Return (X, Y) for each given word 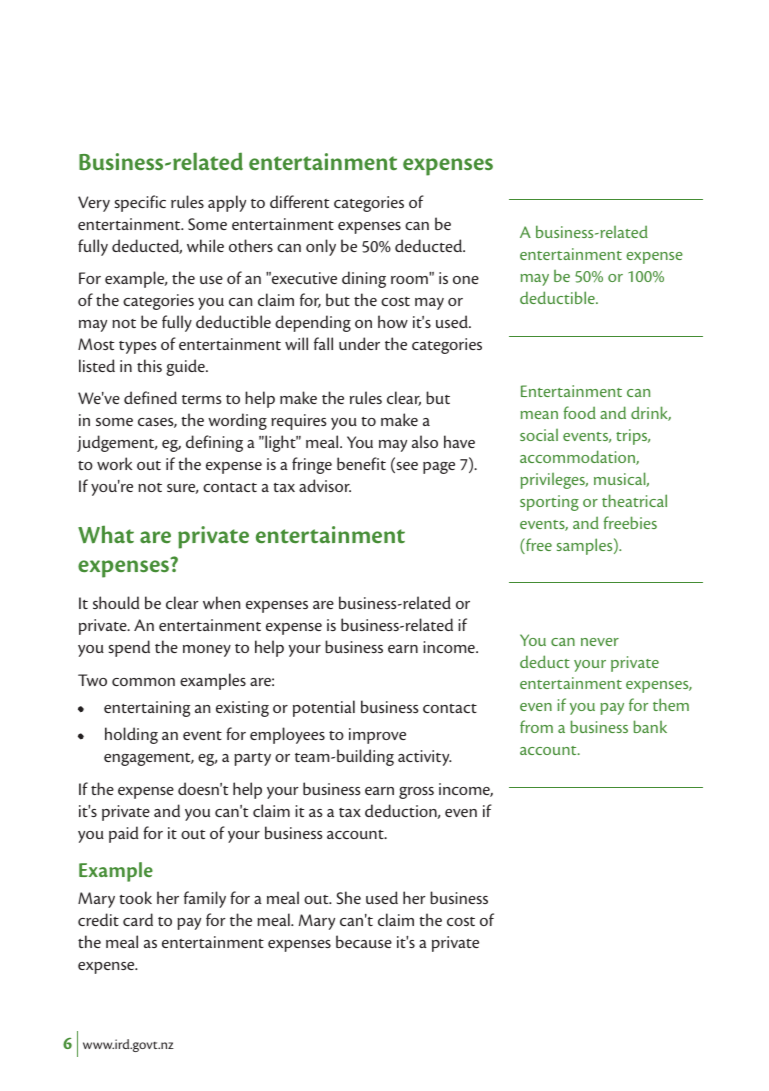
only (321, 247)
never (600, 642)
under (359, 343)
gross (416, 793)
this (149, 365)
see (406, 467)
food (579, 412)
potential (324, 708)
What (106, 534)
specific (140, 203)
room (409, 280)
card (138, 919)
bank (650, 726)
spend (129, 648)
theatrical (634, 500)
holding (131, 735)
